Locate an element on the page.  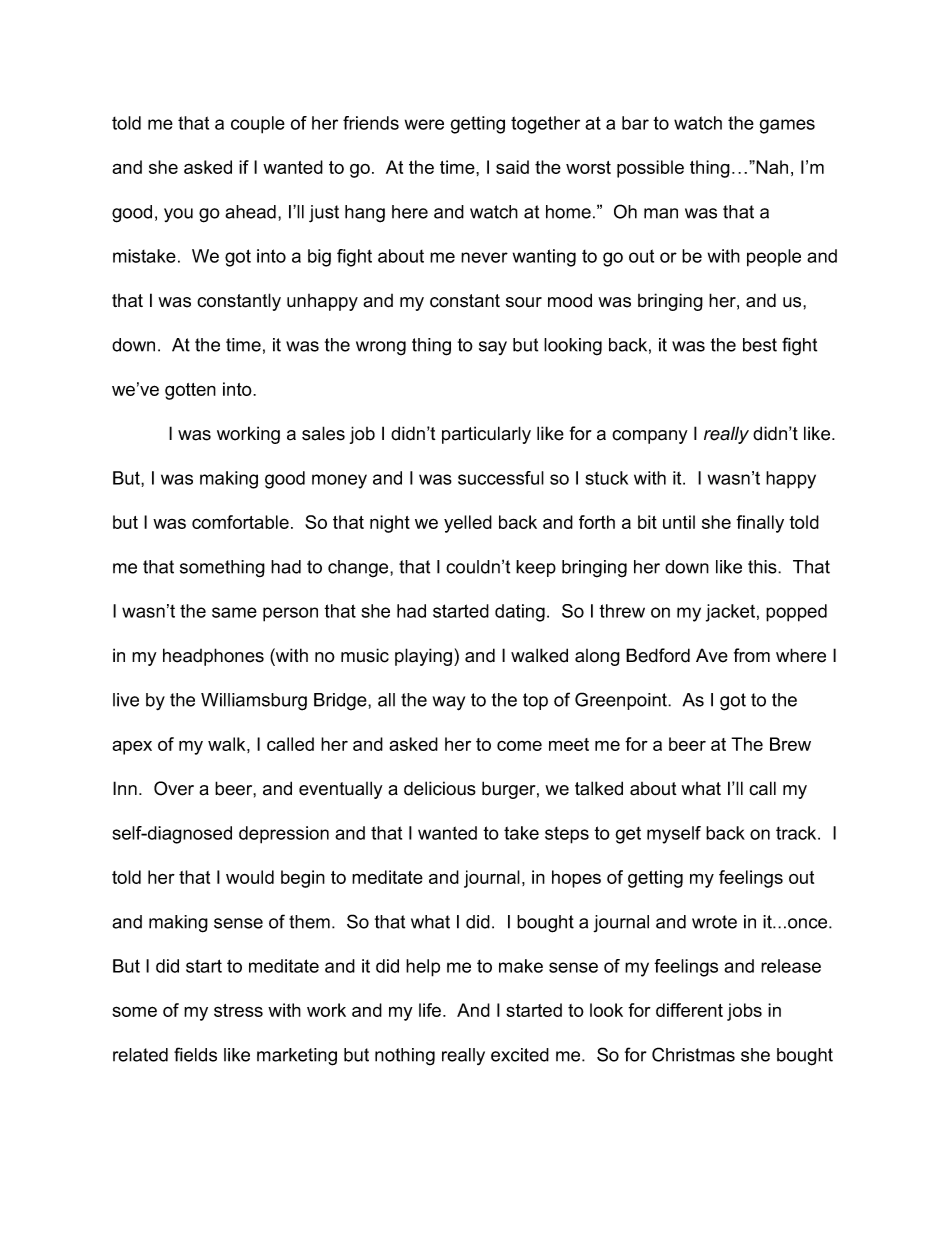
same is located at coordinates (234, 612).
